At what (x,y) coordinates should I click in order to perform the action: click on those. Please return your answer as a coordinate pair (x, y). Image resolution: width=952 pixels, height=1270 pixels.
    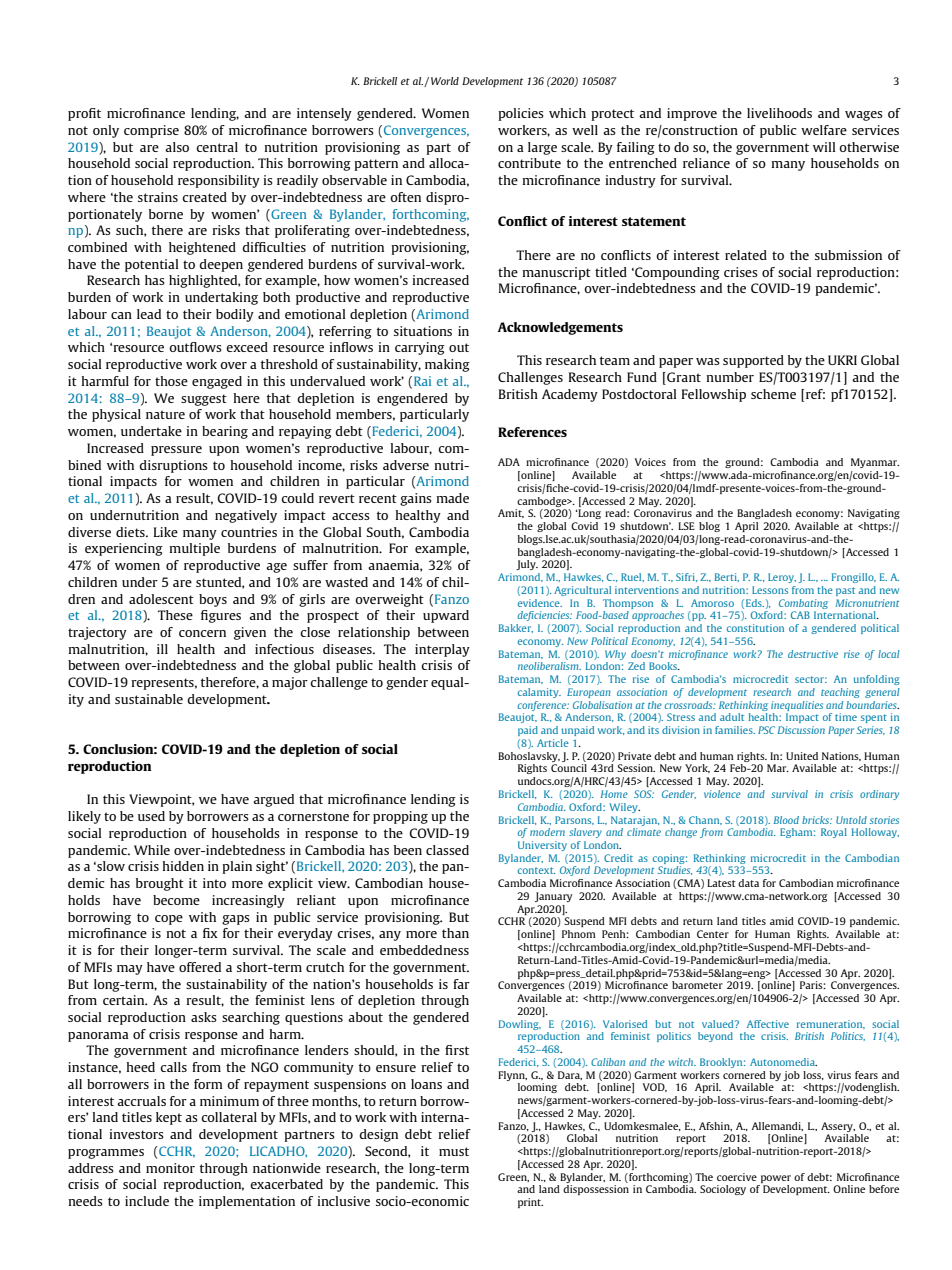
    Looking at the image, I should click on (171, 381).
